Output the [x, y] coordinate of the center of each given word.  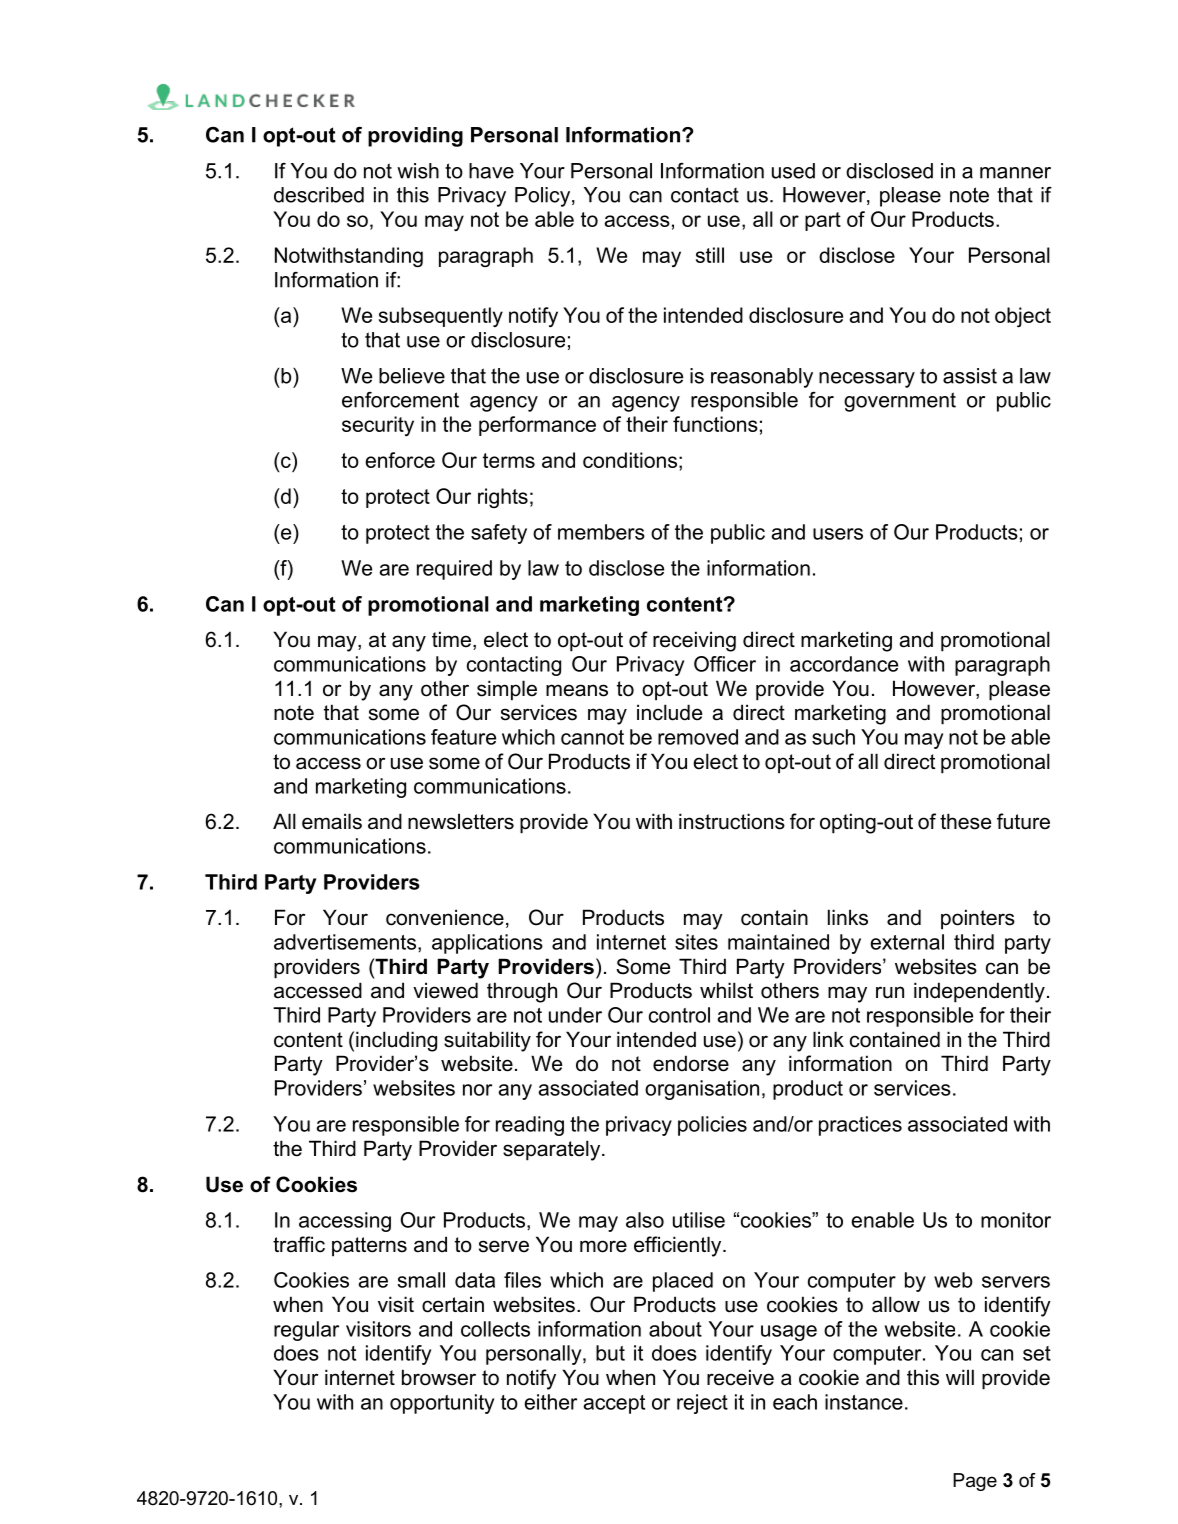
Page [975, 1482]
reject [702, 1404]
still [710, 255]
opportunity [442, 1404]
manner [1015, 173]
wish [418, 171]
